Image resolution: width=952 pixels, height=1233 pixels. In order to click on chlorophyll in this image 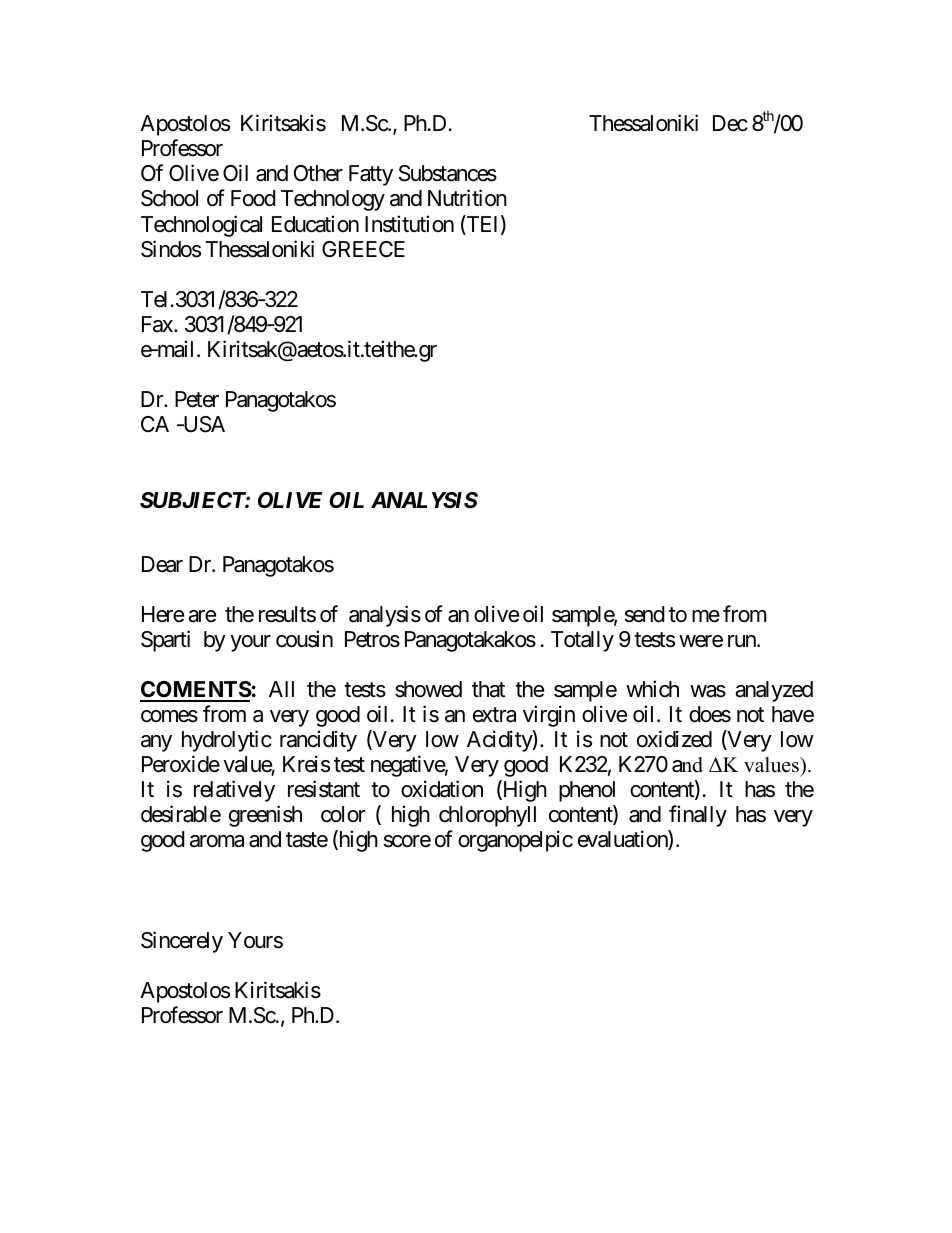, I will do `click(487, 816)`.
